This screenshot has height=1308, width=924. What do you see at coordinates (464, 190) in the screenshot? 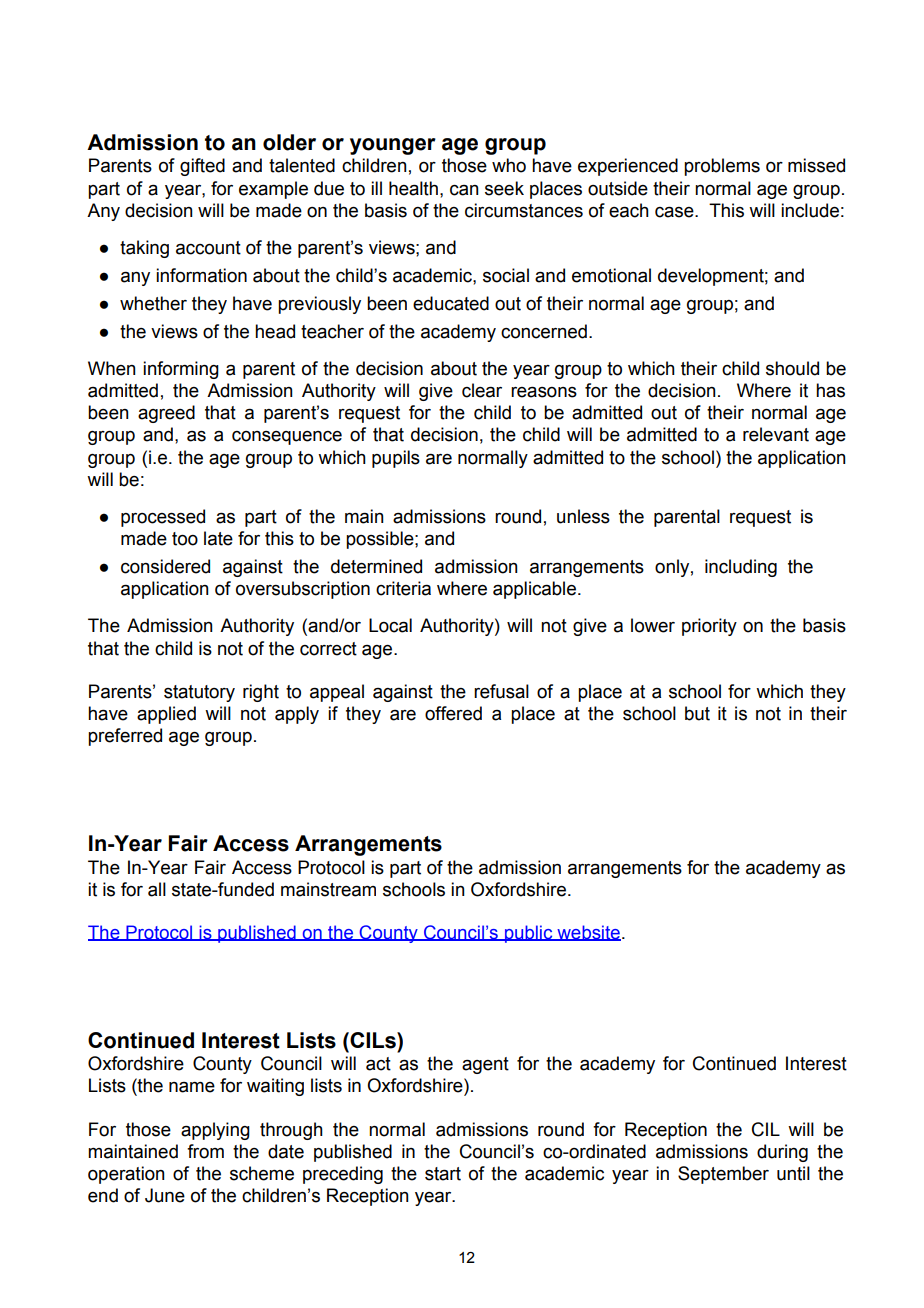
I see `can` at bounding box center [464, 190].
